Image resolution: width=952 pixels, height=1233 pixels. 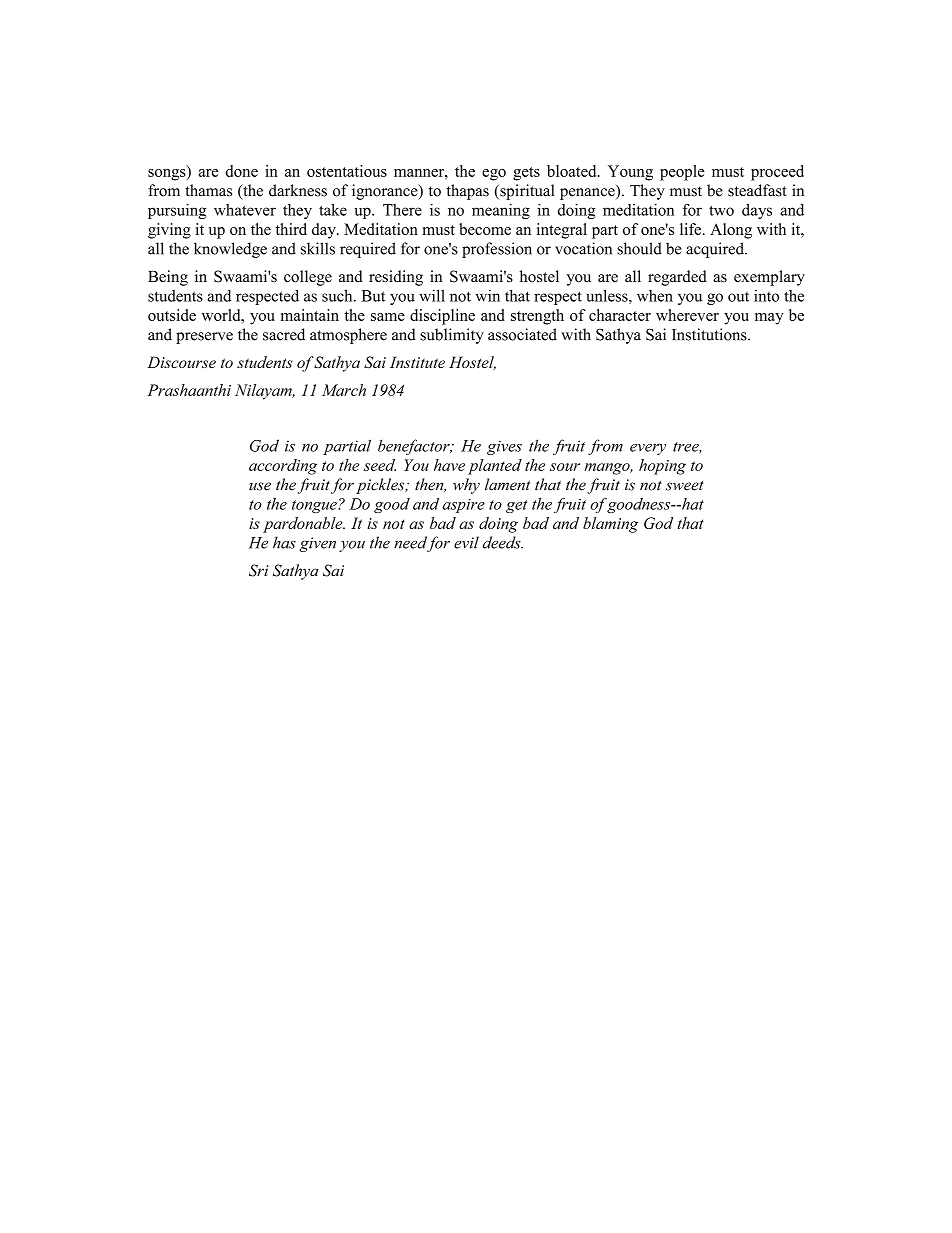 I want to click on win, so click(x=488, y=295).
